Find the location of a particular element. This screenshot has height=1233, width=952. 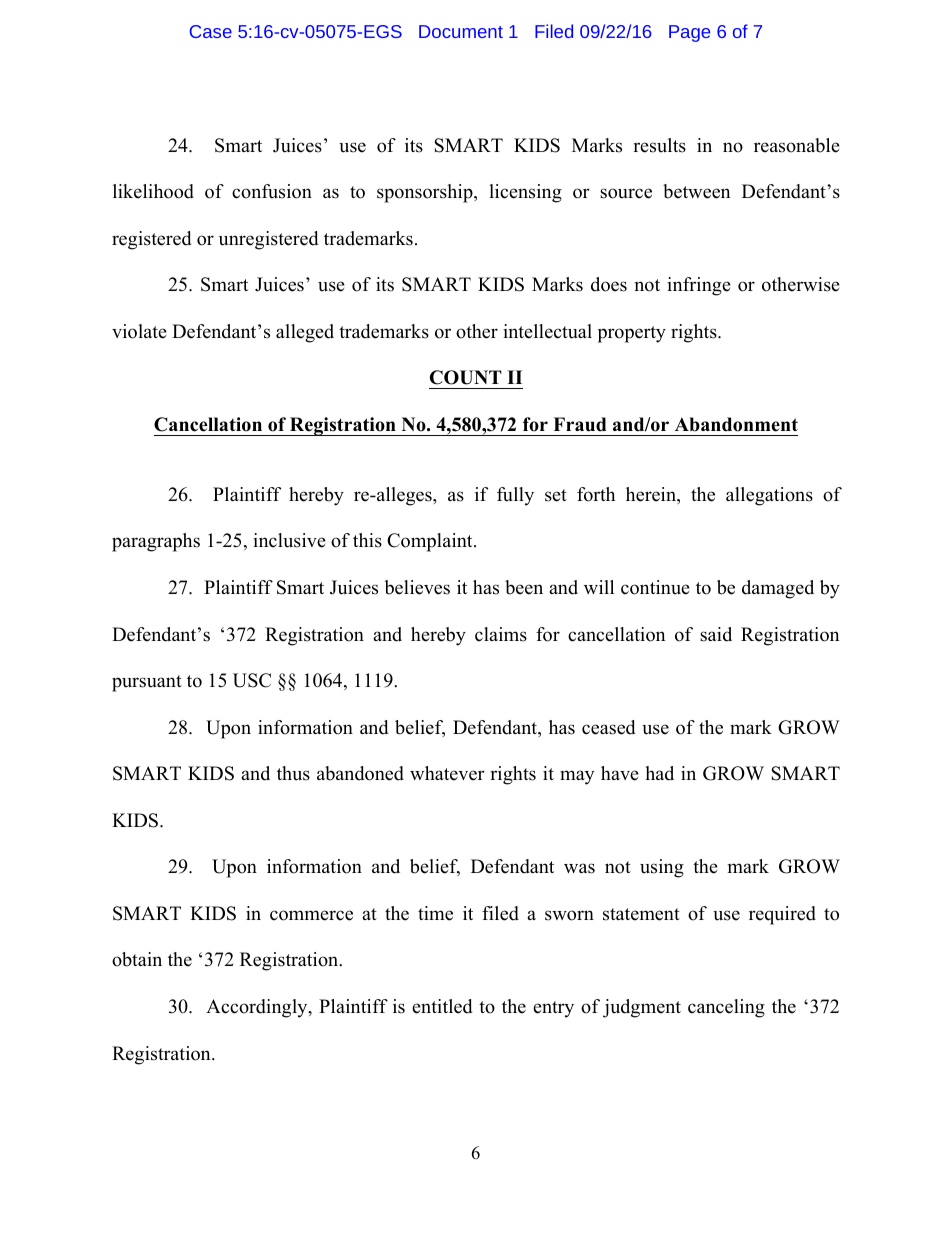

sponsorship is located at coordinates (426, 193).
